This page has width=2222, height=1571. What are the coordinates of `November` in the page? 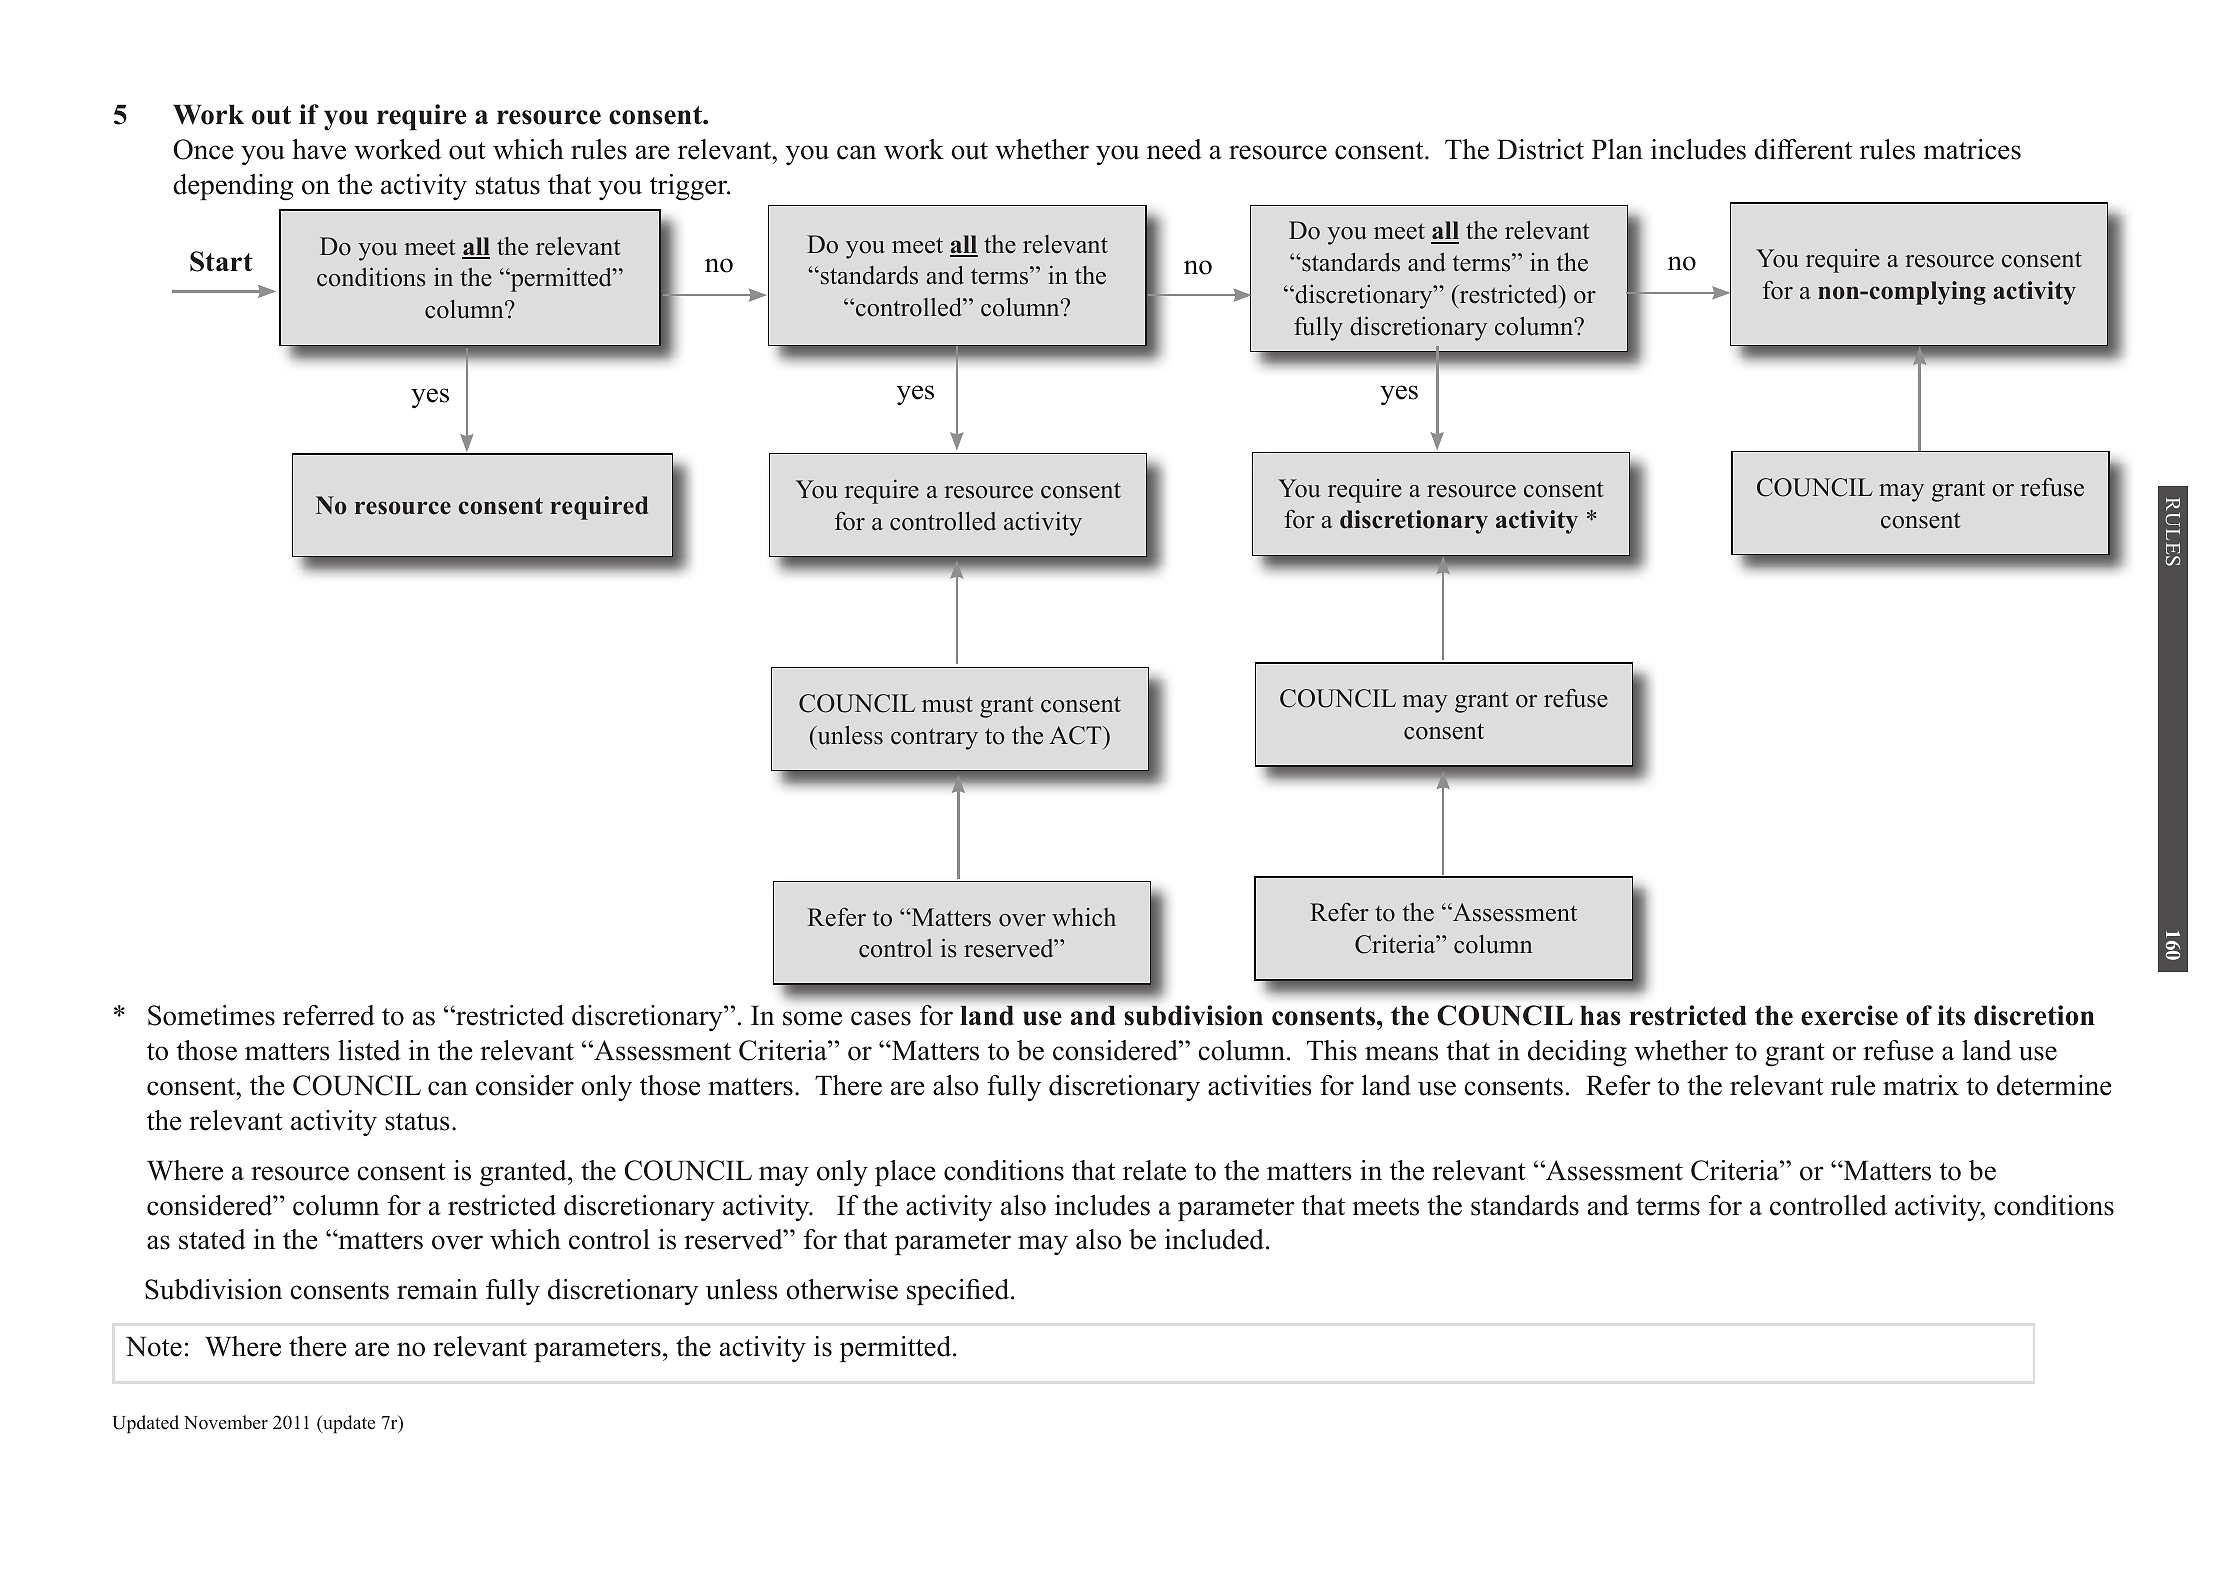 It's located at (226, 1422).
